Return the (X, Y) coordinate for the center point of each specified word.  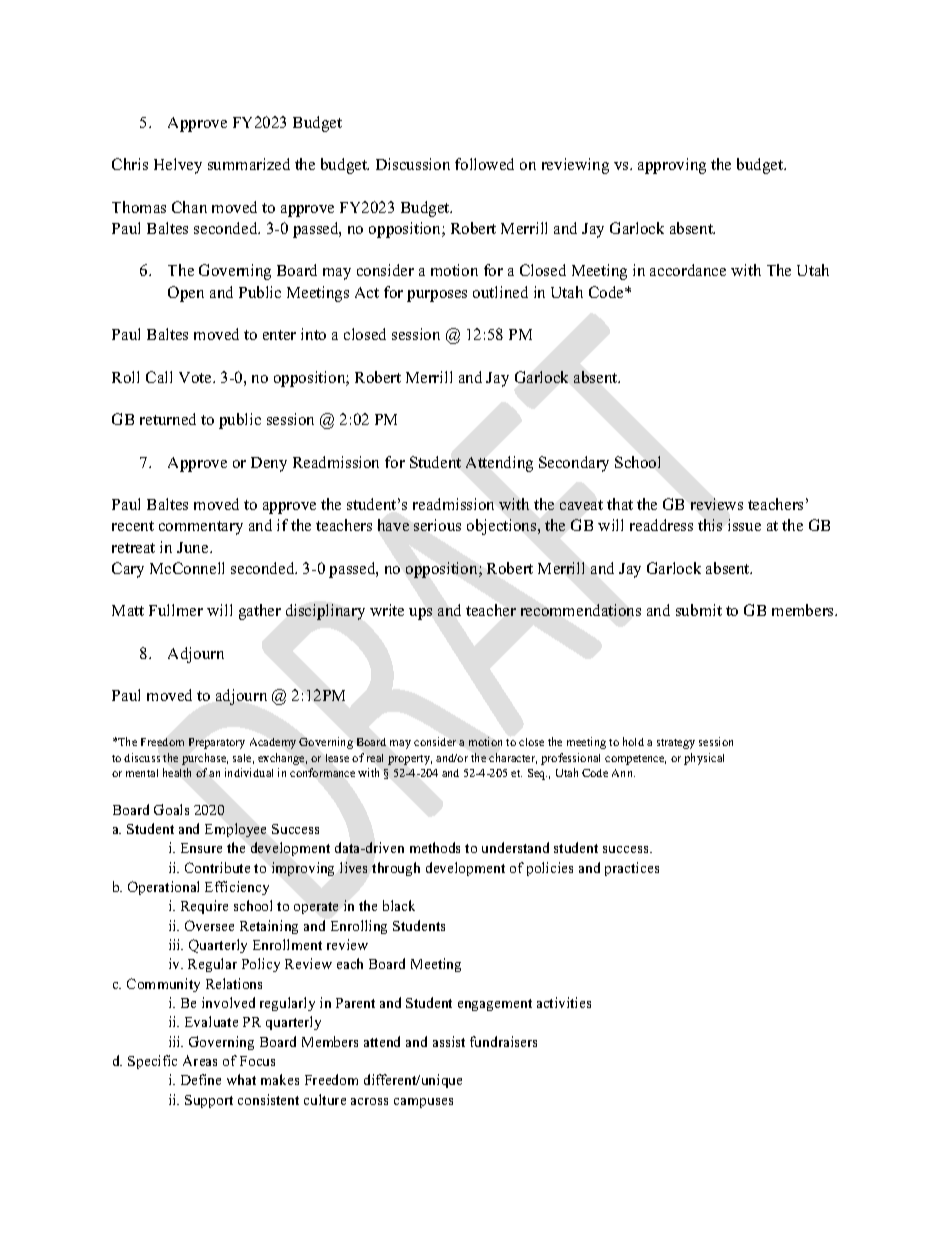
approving (672, 166)
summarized (249, 164)
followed (484, 164)
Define (201, 1079)
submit (699, 610)
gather (260, 612)
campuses (423, 1103)
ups (420, 614)
